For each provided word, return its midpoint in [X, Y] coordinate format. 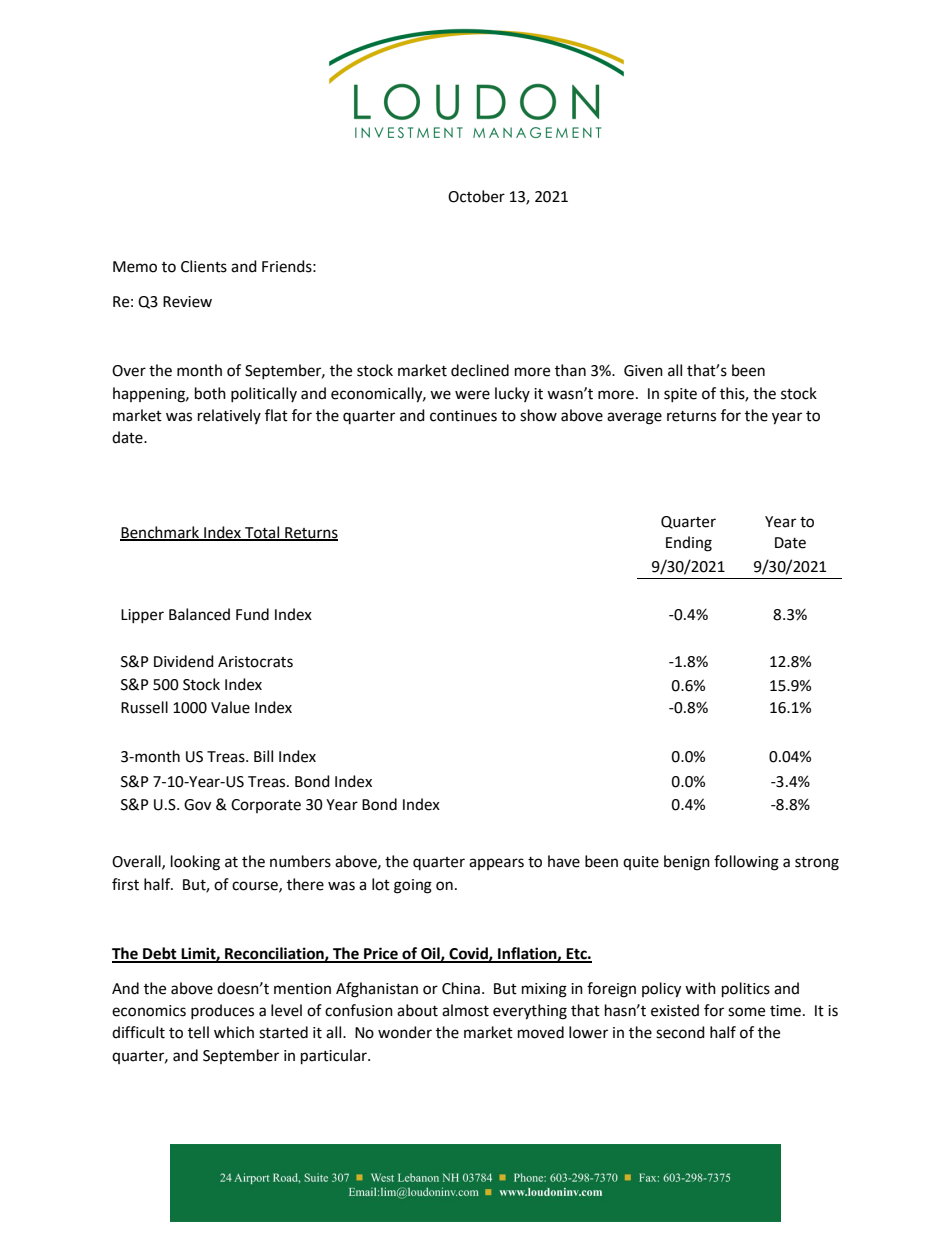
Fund [252, 614]
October [476, 196]
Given [643, 371]
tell [198, 1032]
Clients [204, 266]
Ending [689, 544]
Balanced [199, 614]
